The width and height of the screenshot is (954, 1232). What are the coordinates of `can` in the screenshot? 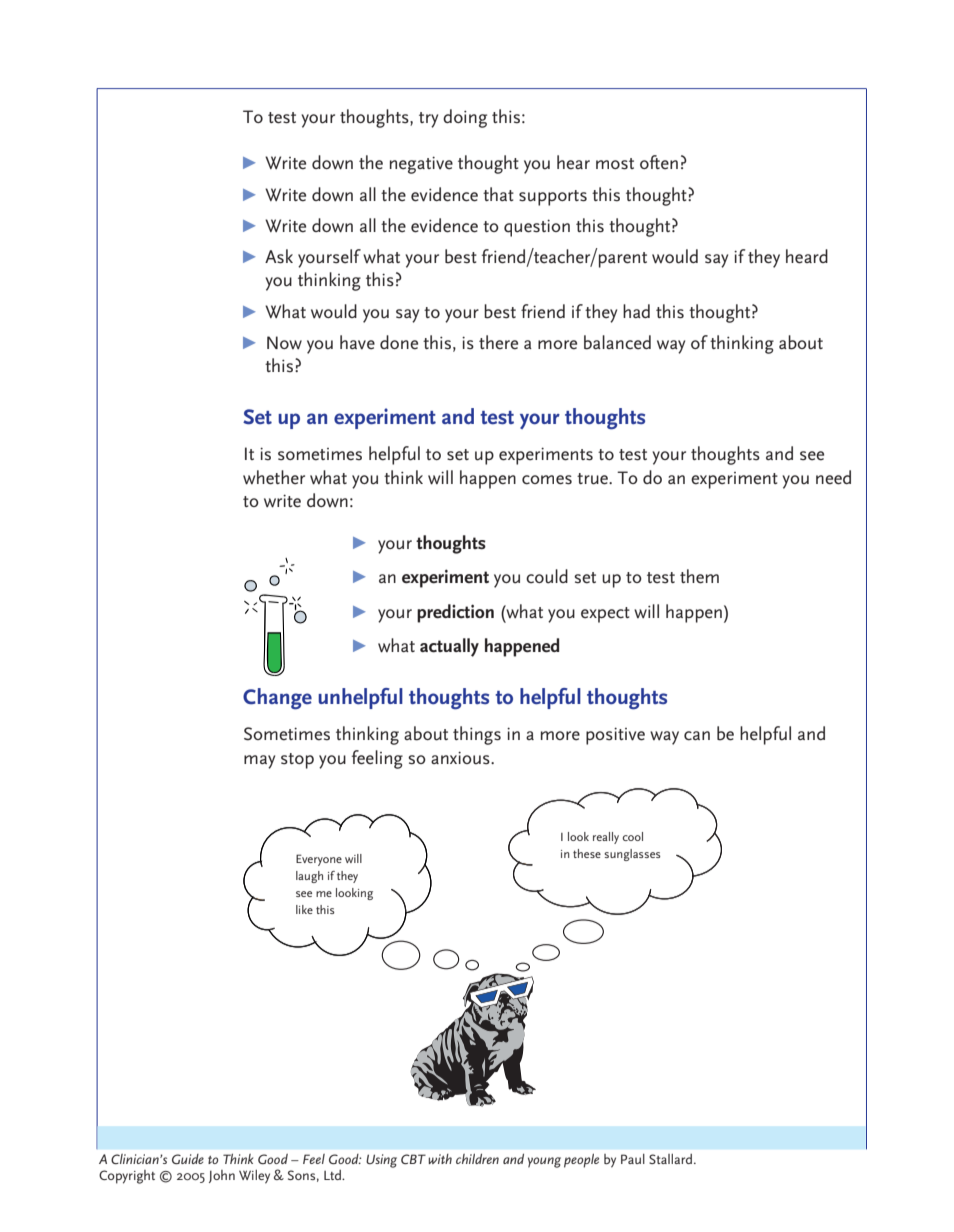 It's located at (697, 736).
